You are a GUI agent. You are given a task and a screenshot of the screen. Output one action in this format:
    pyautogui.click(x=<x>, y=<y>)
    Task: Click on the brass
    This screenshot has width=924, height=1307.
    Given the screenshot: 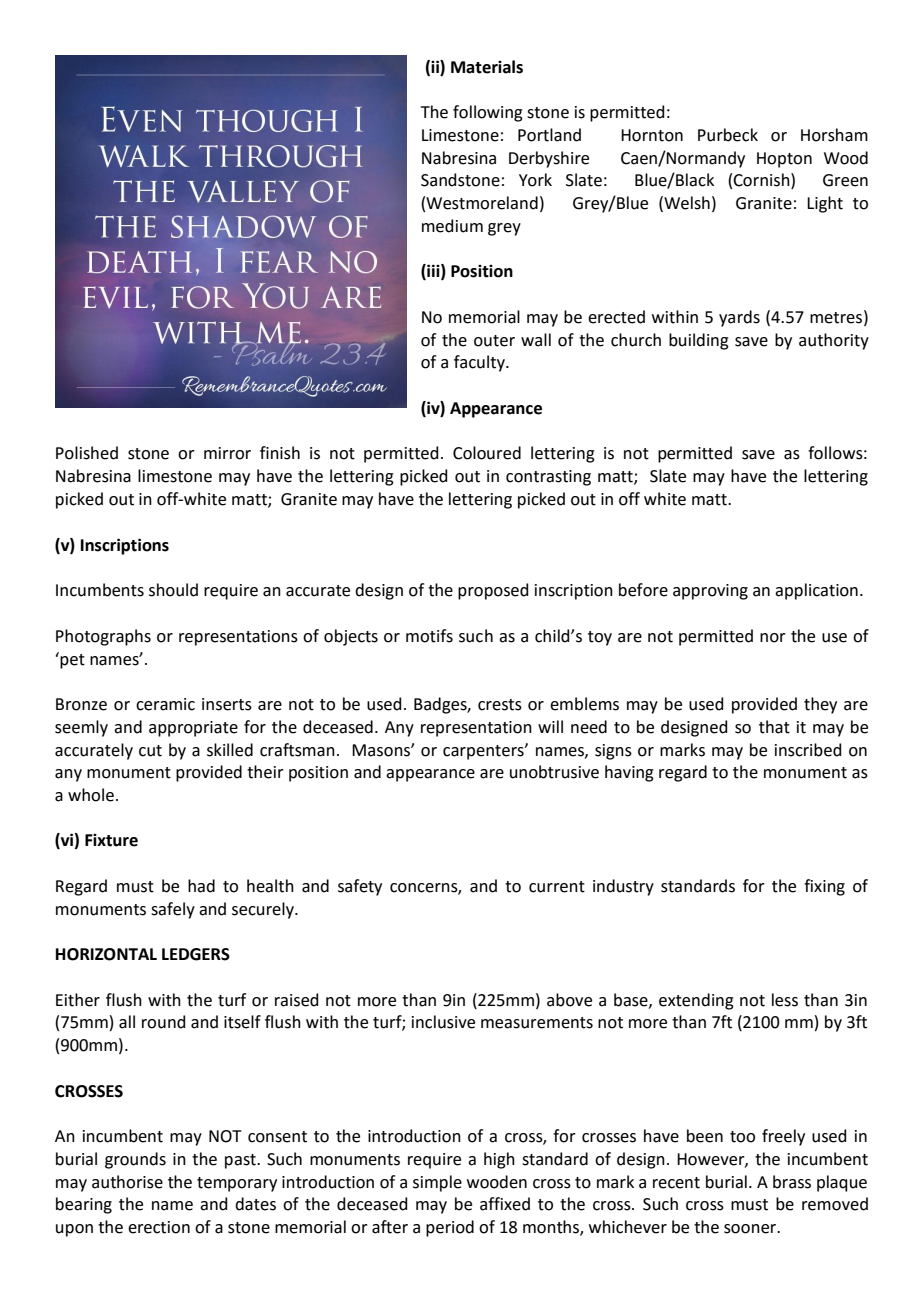 What is the action you would take?
    pyautogui.click(x=792, y=1182)
